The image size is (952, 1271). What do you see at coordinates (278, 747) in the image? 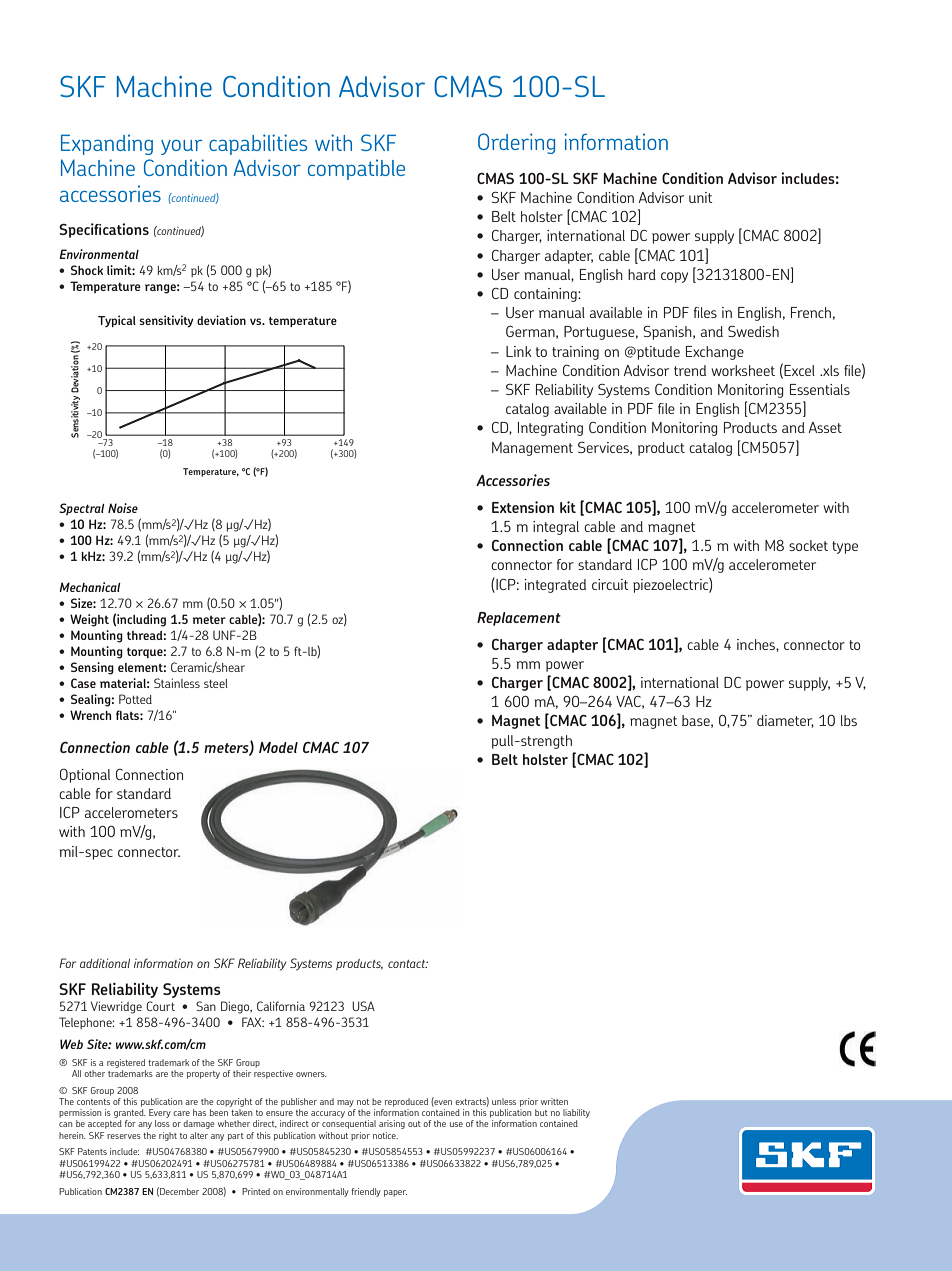
I see `Model` at bounding box center [278, 747].
